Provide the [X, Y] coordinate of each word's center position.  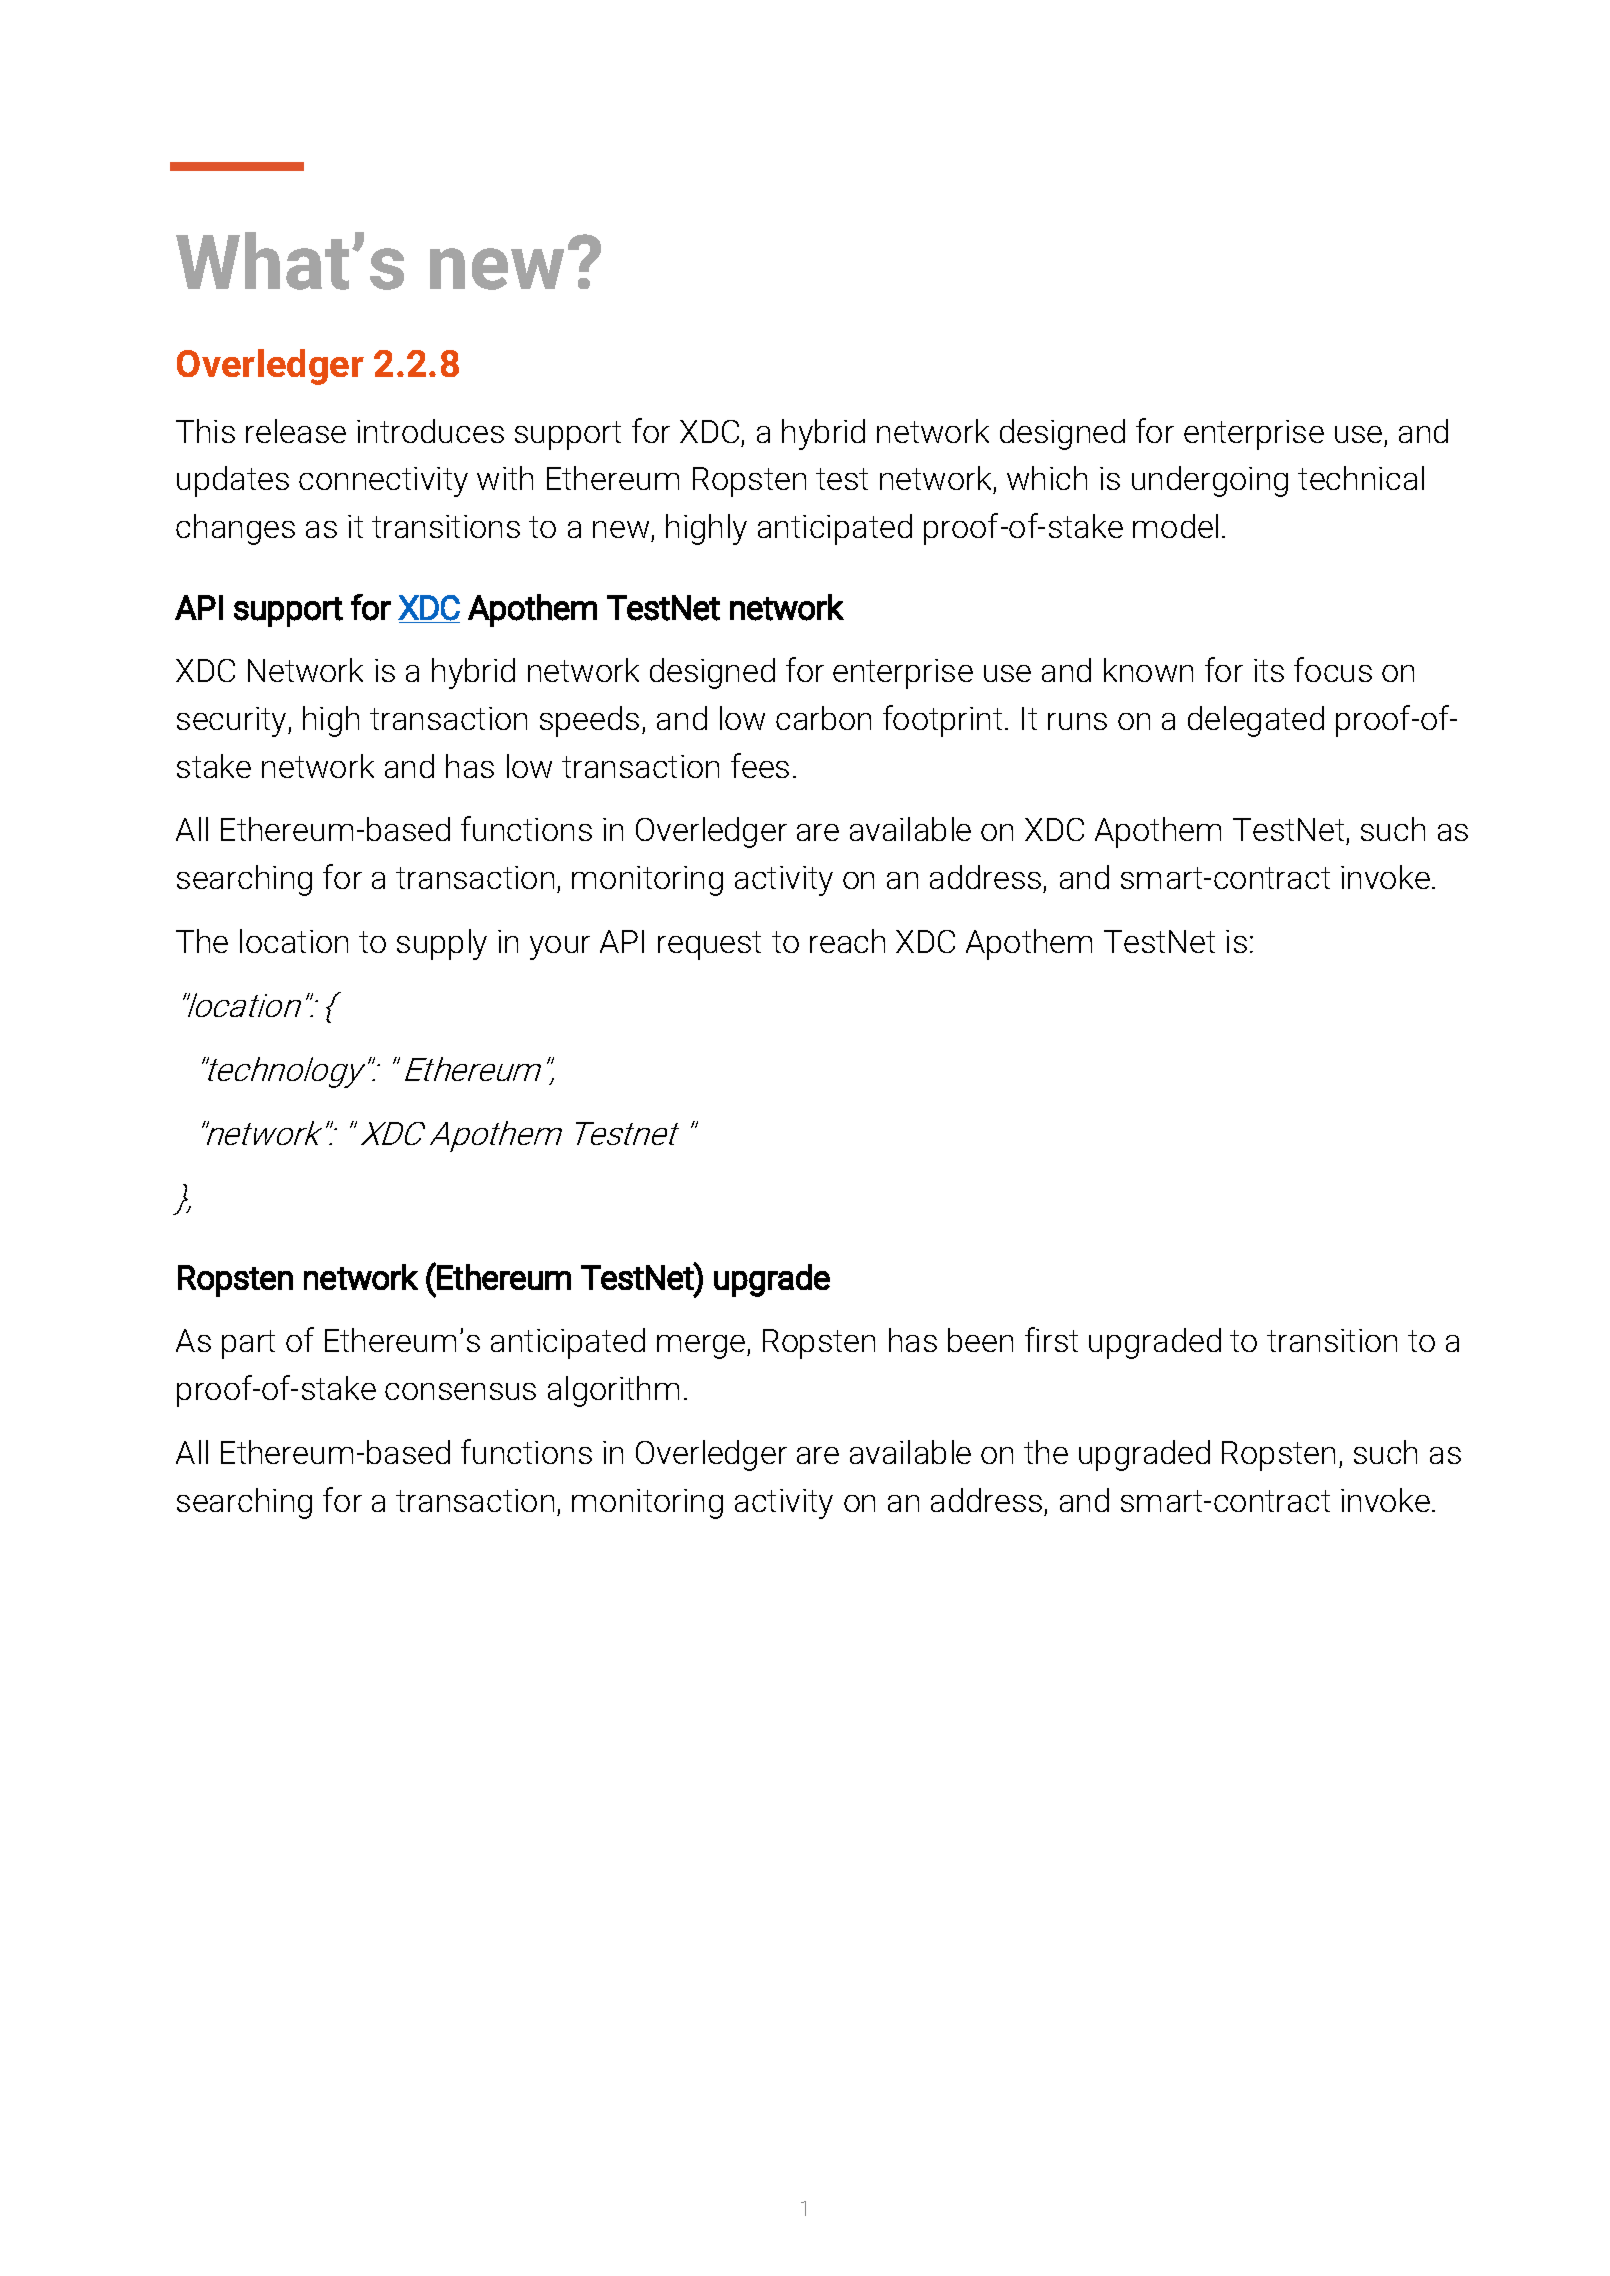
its [1269, 670]
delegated [1256, 721]
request [709, 945]
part [248, 1344]
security [233, 722]
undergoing [1210, 481]
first [1051, 1339]
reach [847, 941]
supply [442, 944]
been [980, 1340]
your [560, 948]
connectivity [383, 482]
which [1047, 478]
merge [701, 1347]
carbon [823, 718]
